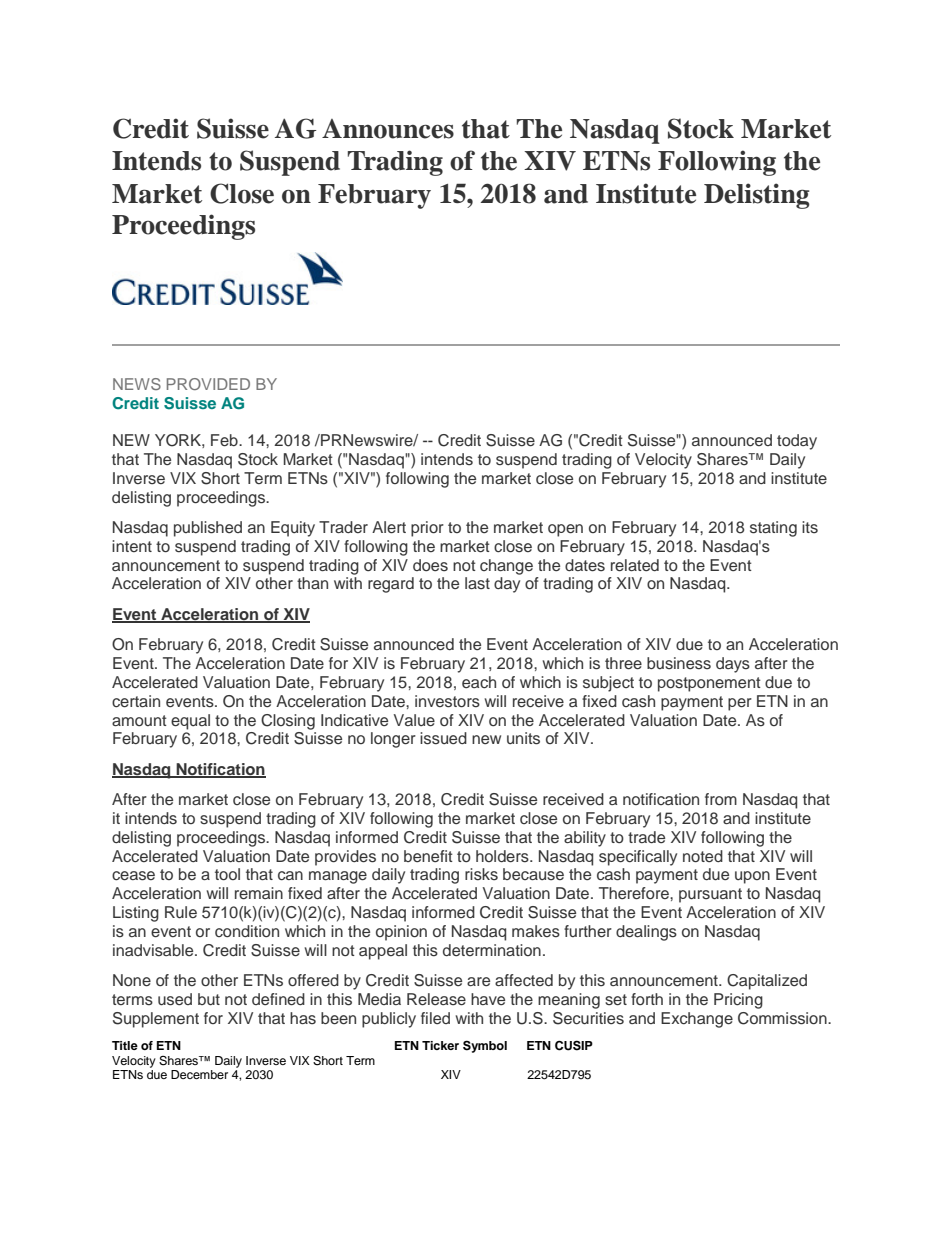  I want to click on stating, so click(773, 529).
